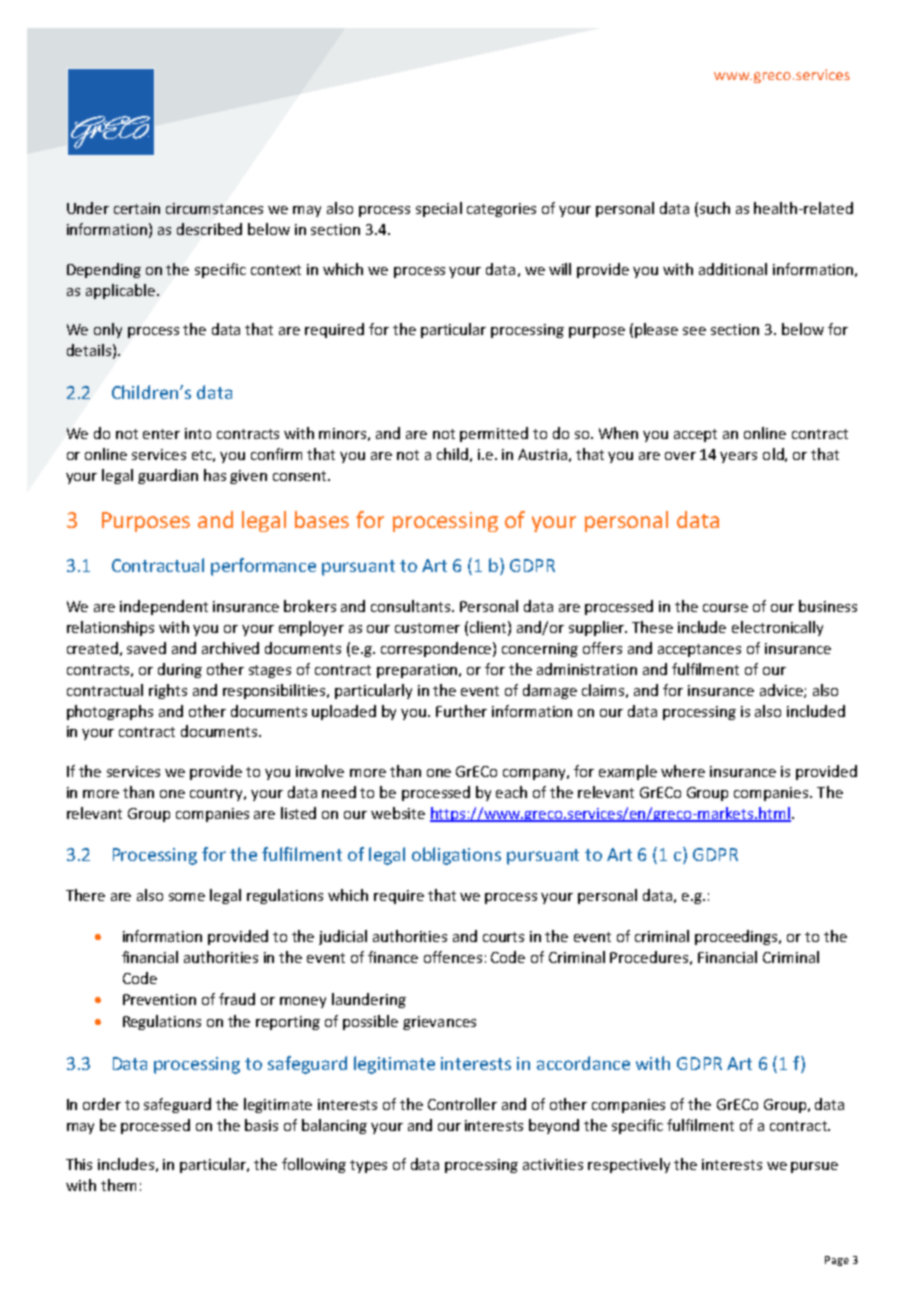 The image size is (924, 1308). I want to click on described, so click(209, 229).
